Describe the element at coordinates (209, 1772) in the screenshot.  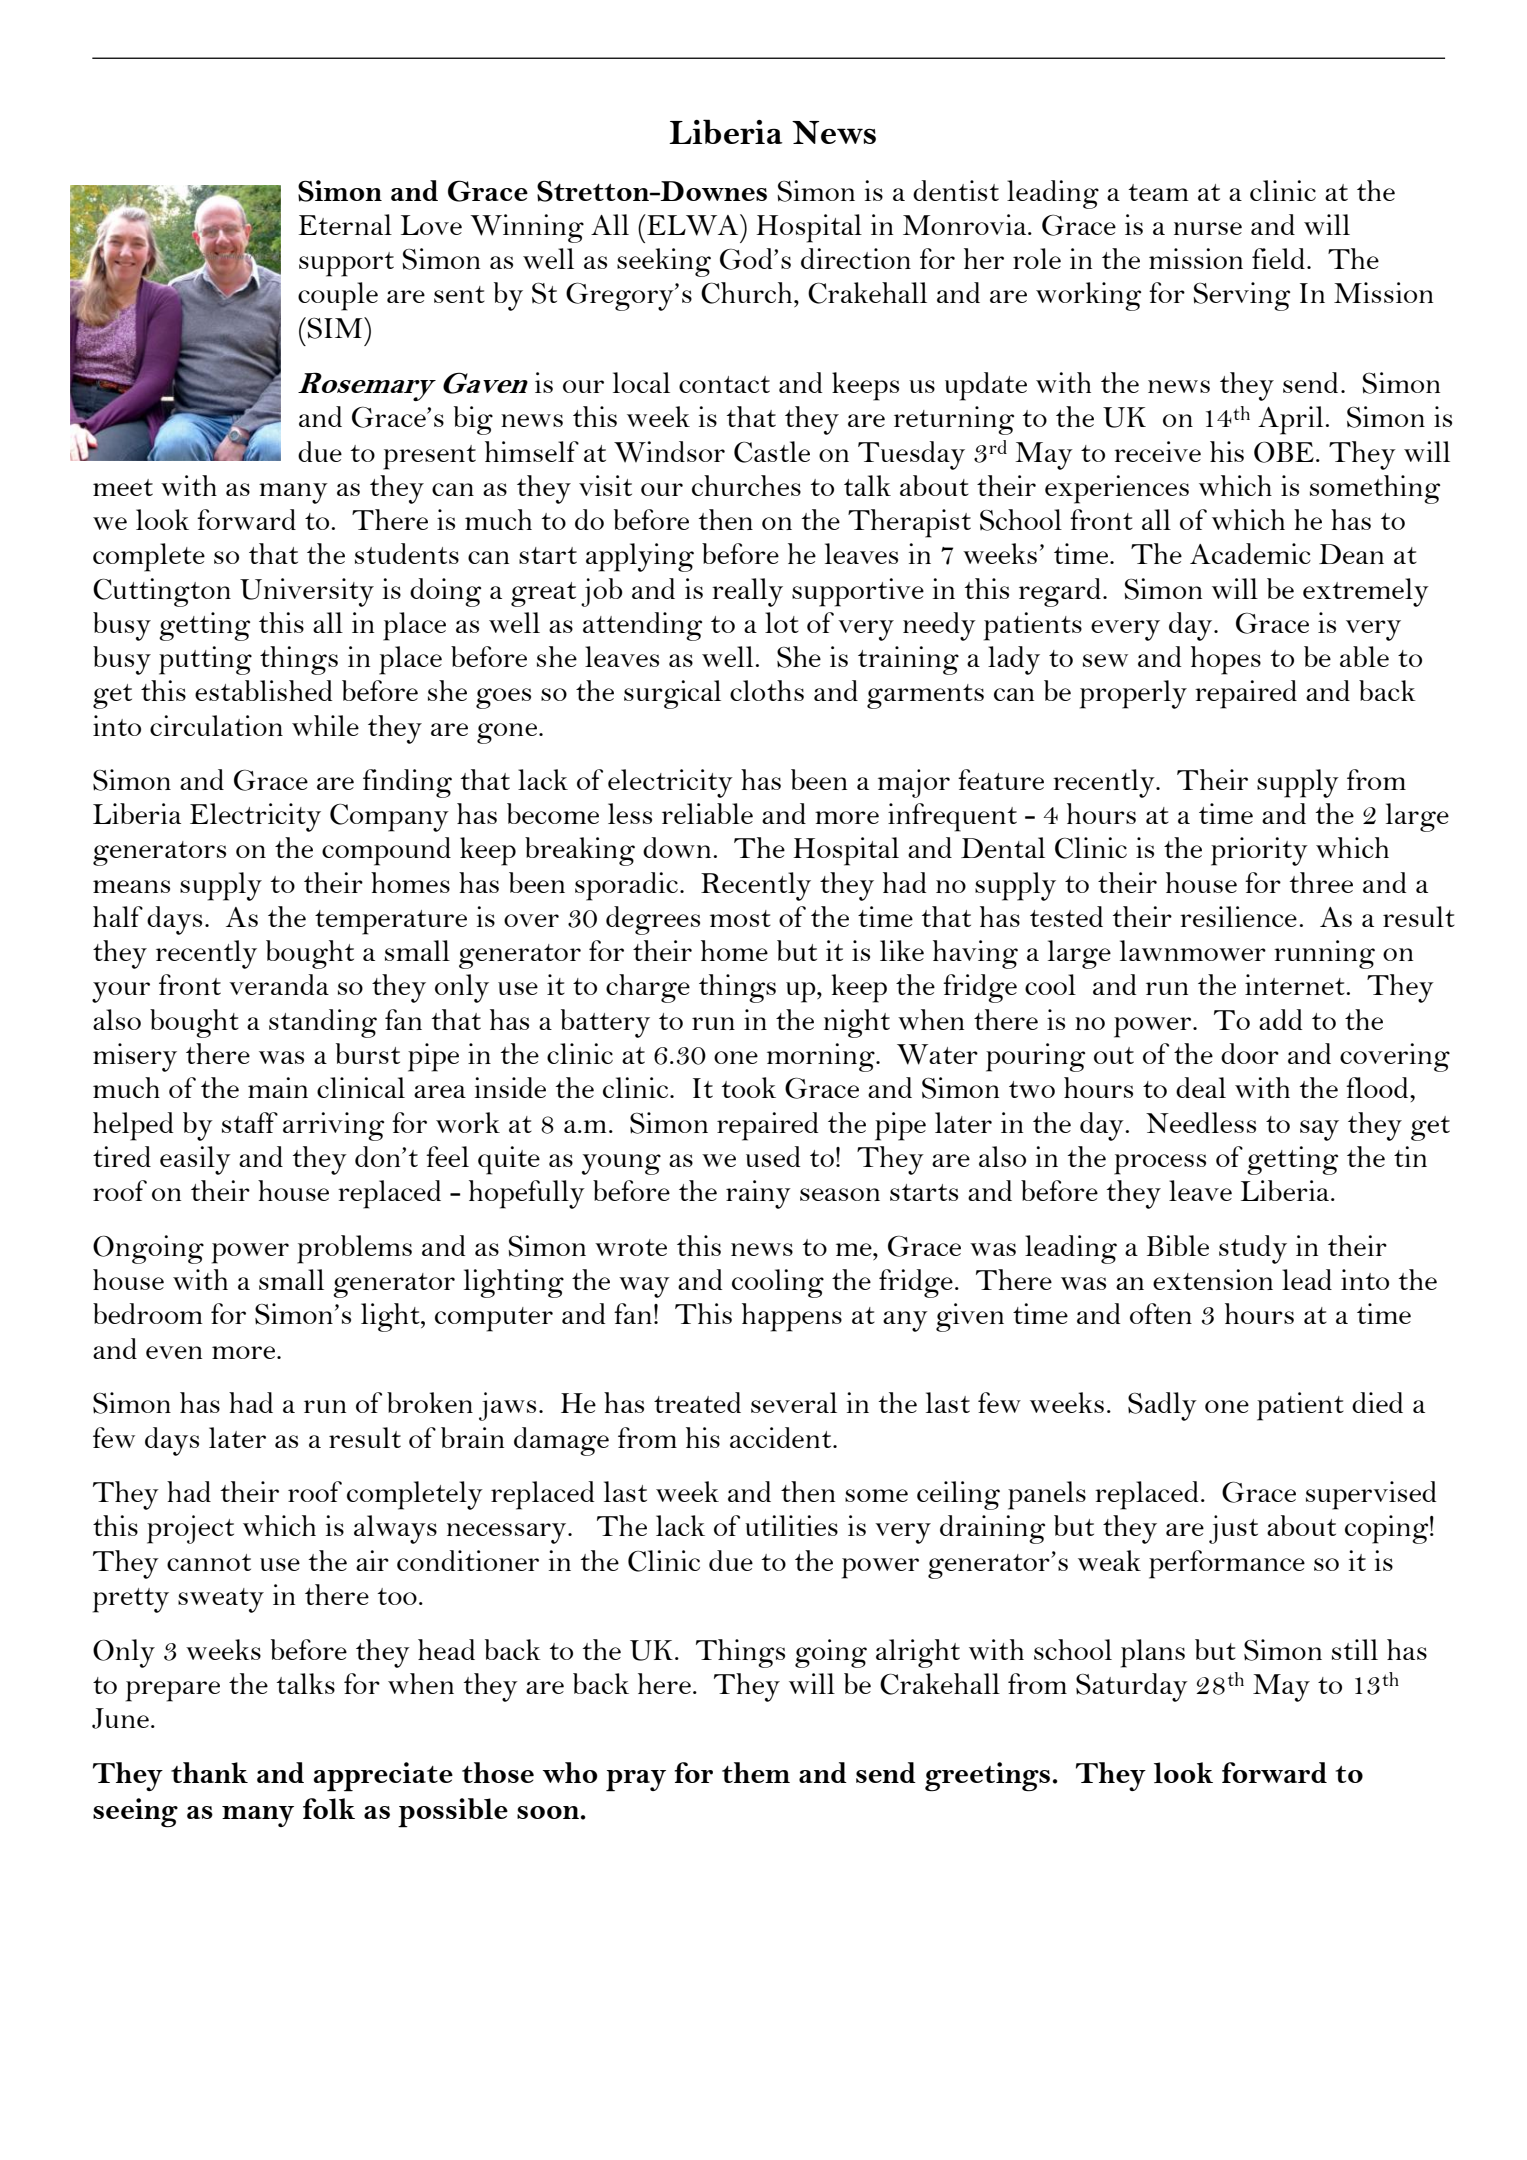
I see `thank` at that location.
